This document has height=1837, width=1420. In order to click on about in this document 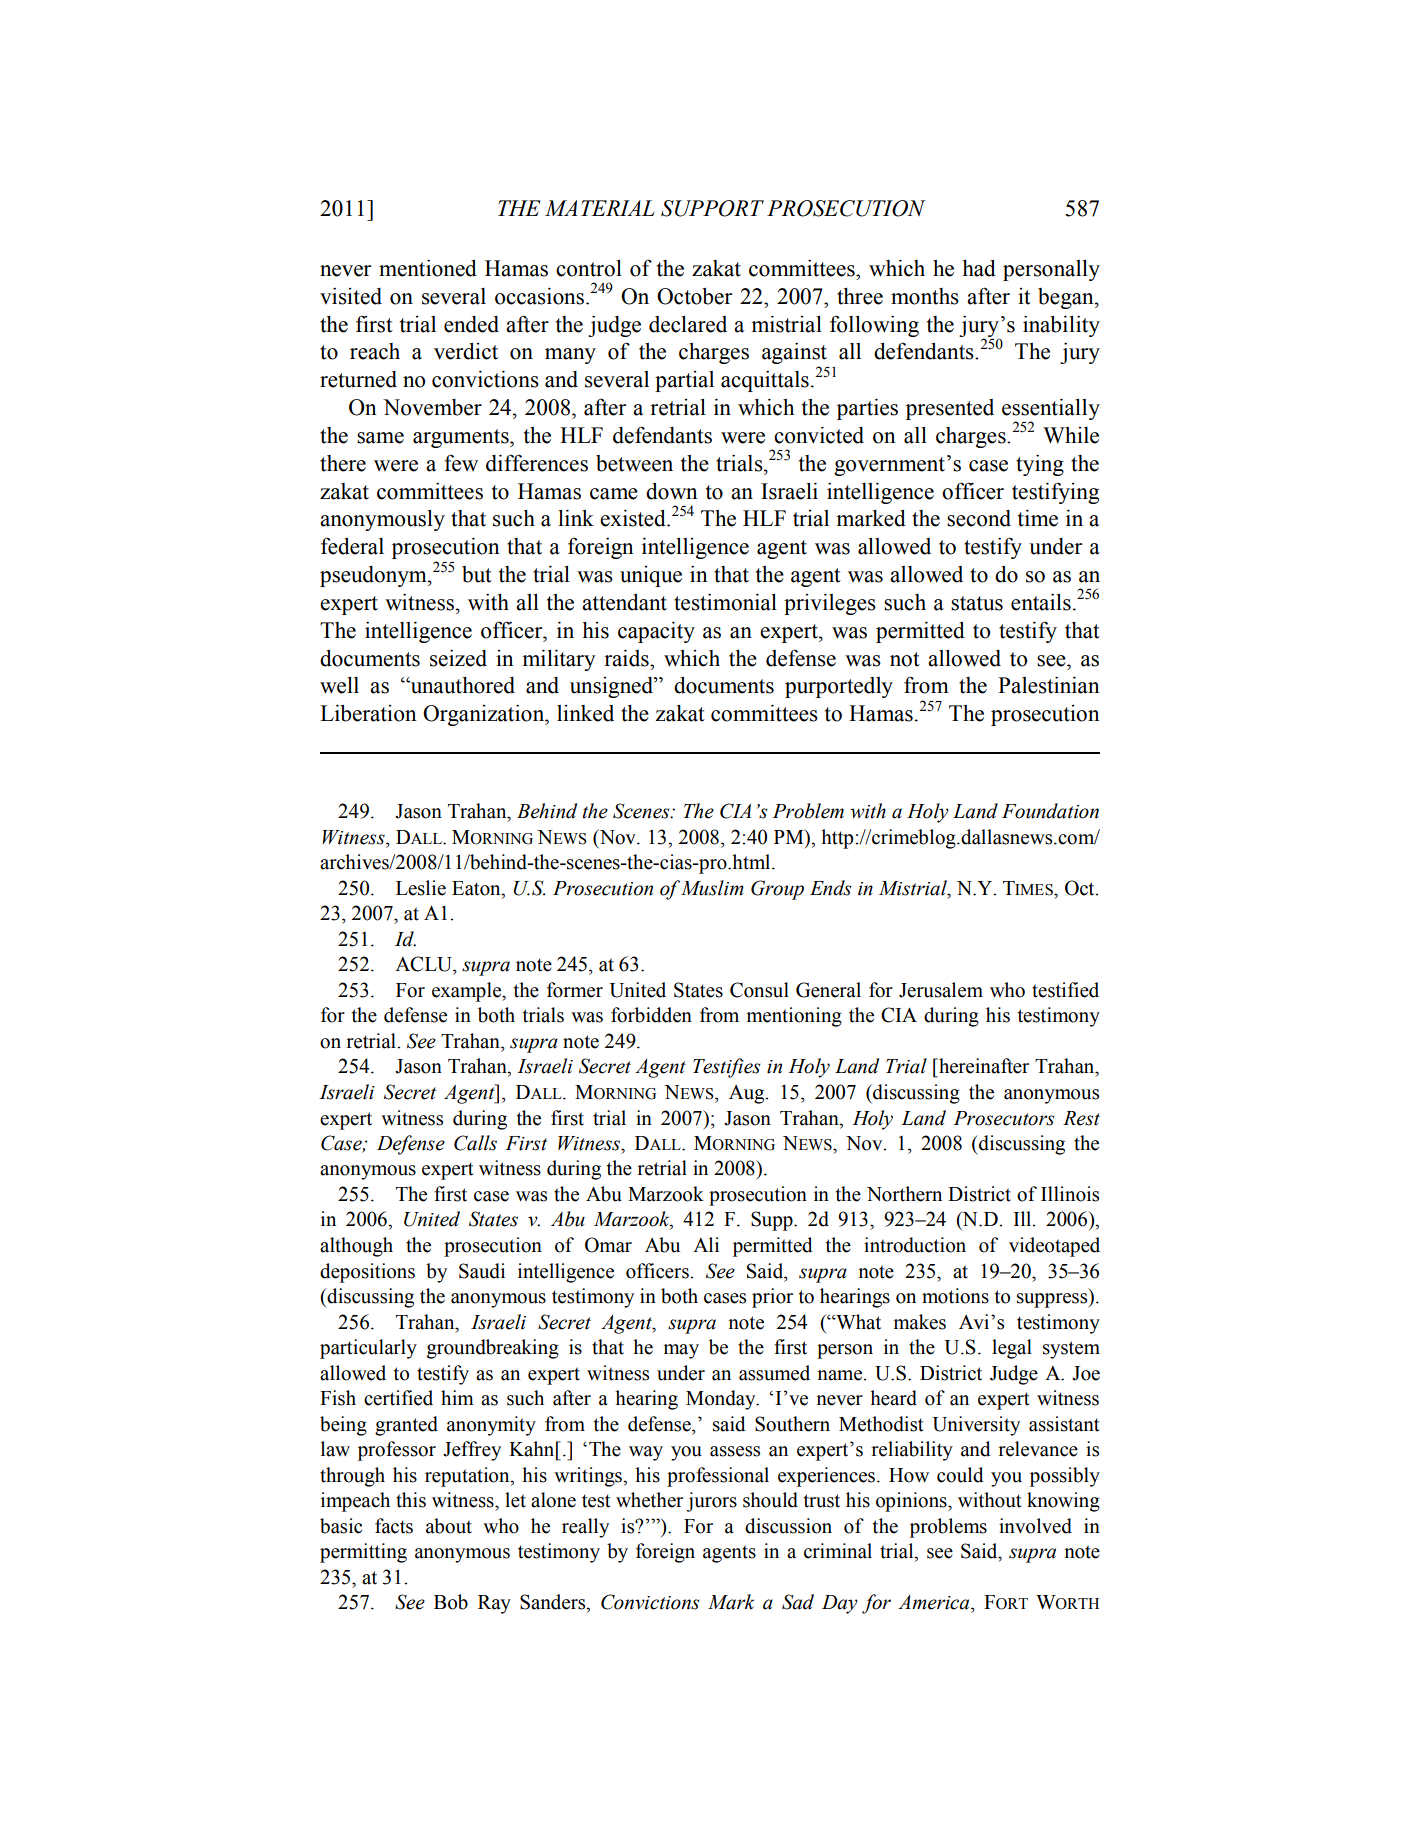, I will do `click(449, 1526)`.
